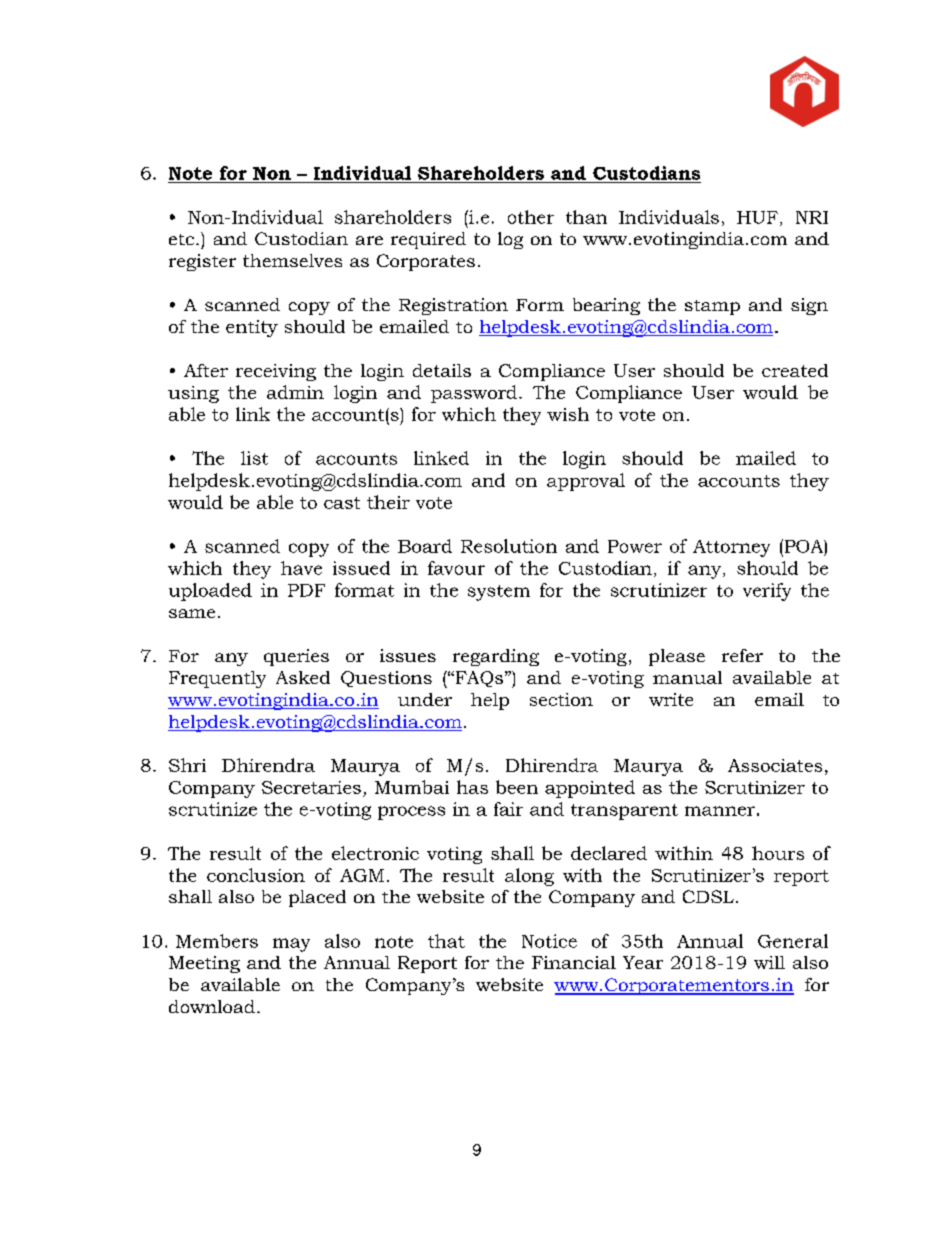 The image size is (952, 1233). Describe the element at coordinates (254, 458) in the document. I see `list` at that location.
